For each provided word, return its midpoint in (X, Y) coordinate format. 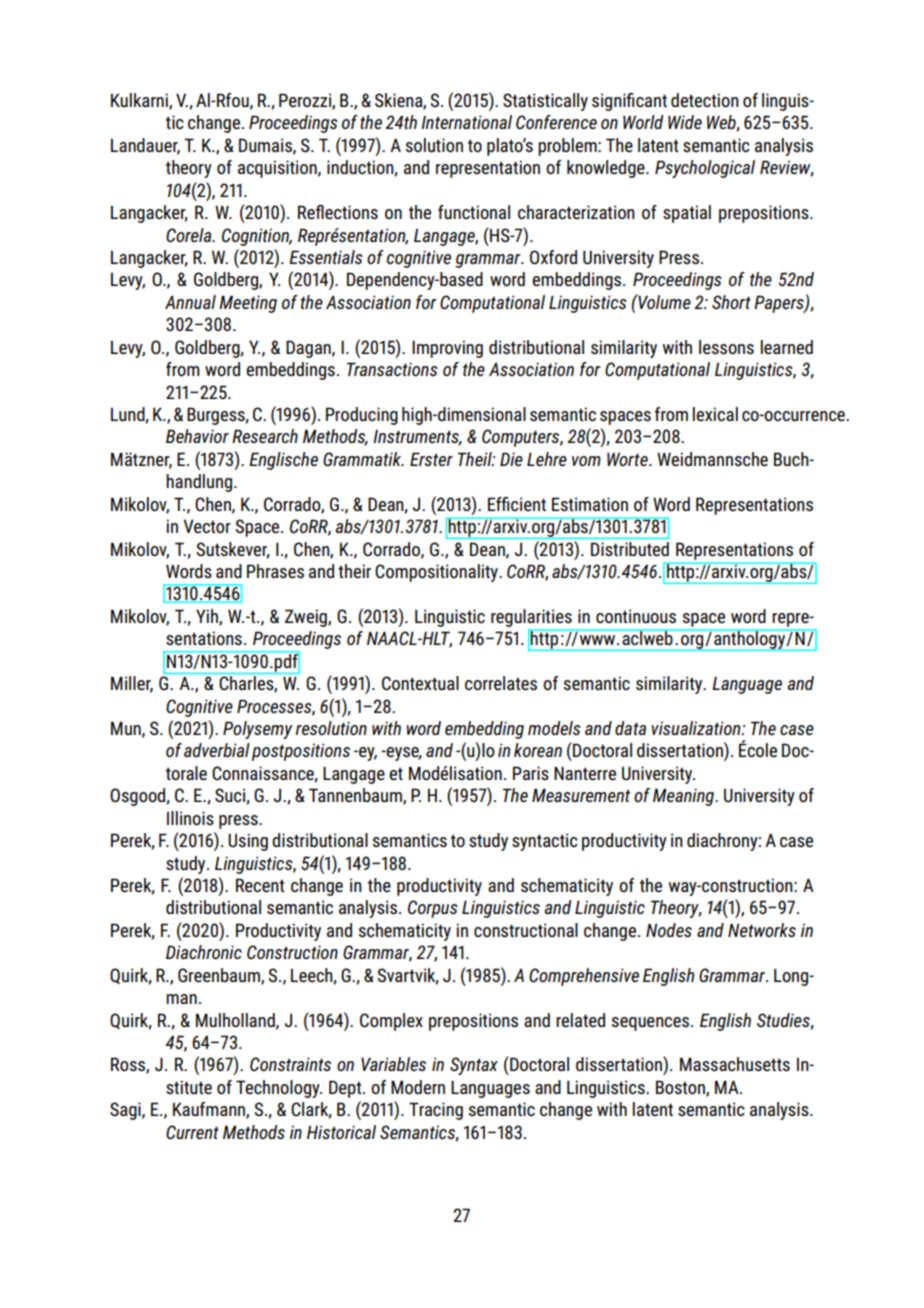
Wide (685, 122)
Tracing (436, 1111)
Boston (681, 1088)
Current (192, 1132)
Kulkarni (140, 101)
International (466, 122)
